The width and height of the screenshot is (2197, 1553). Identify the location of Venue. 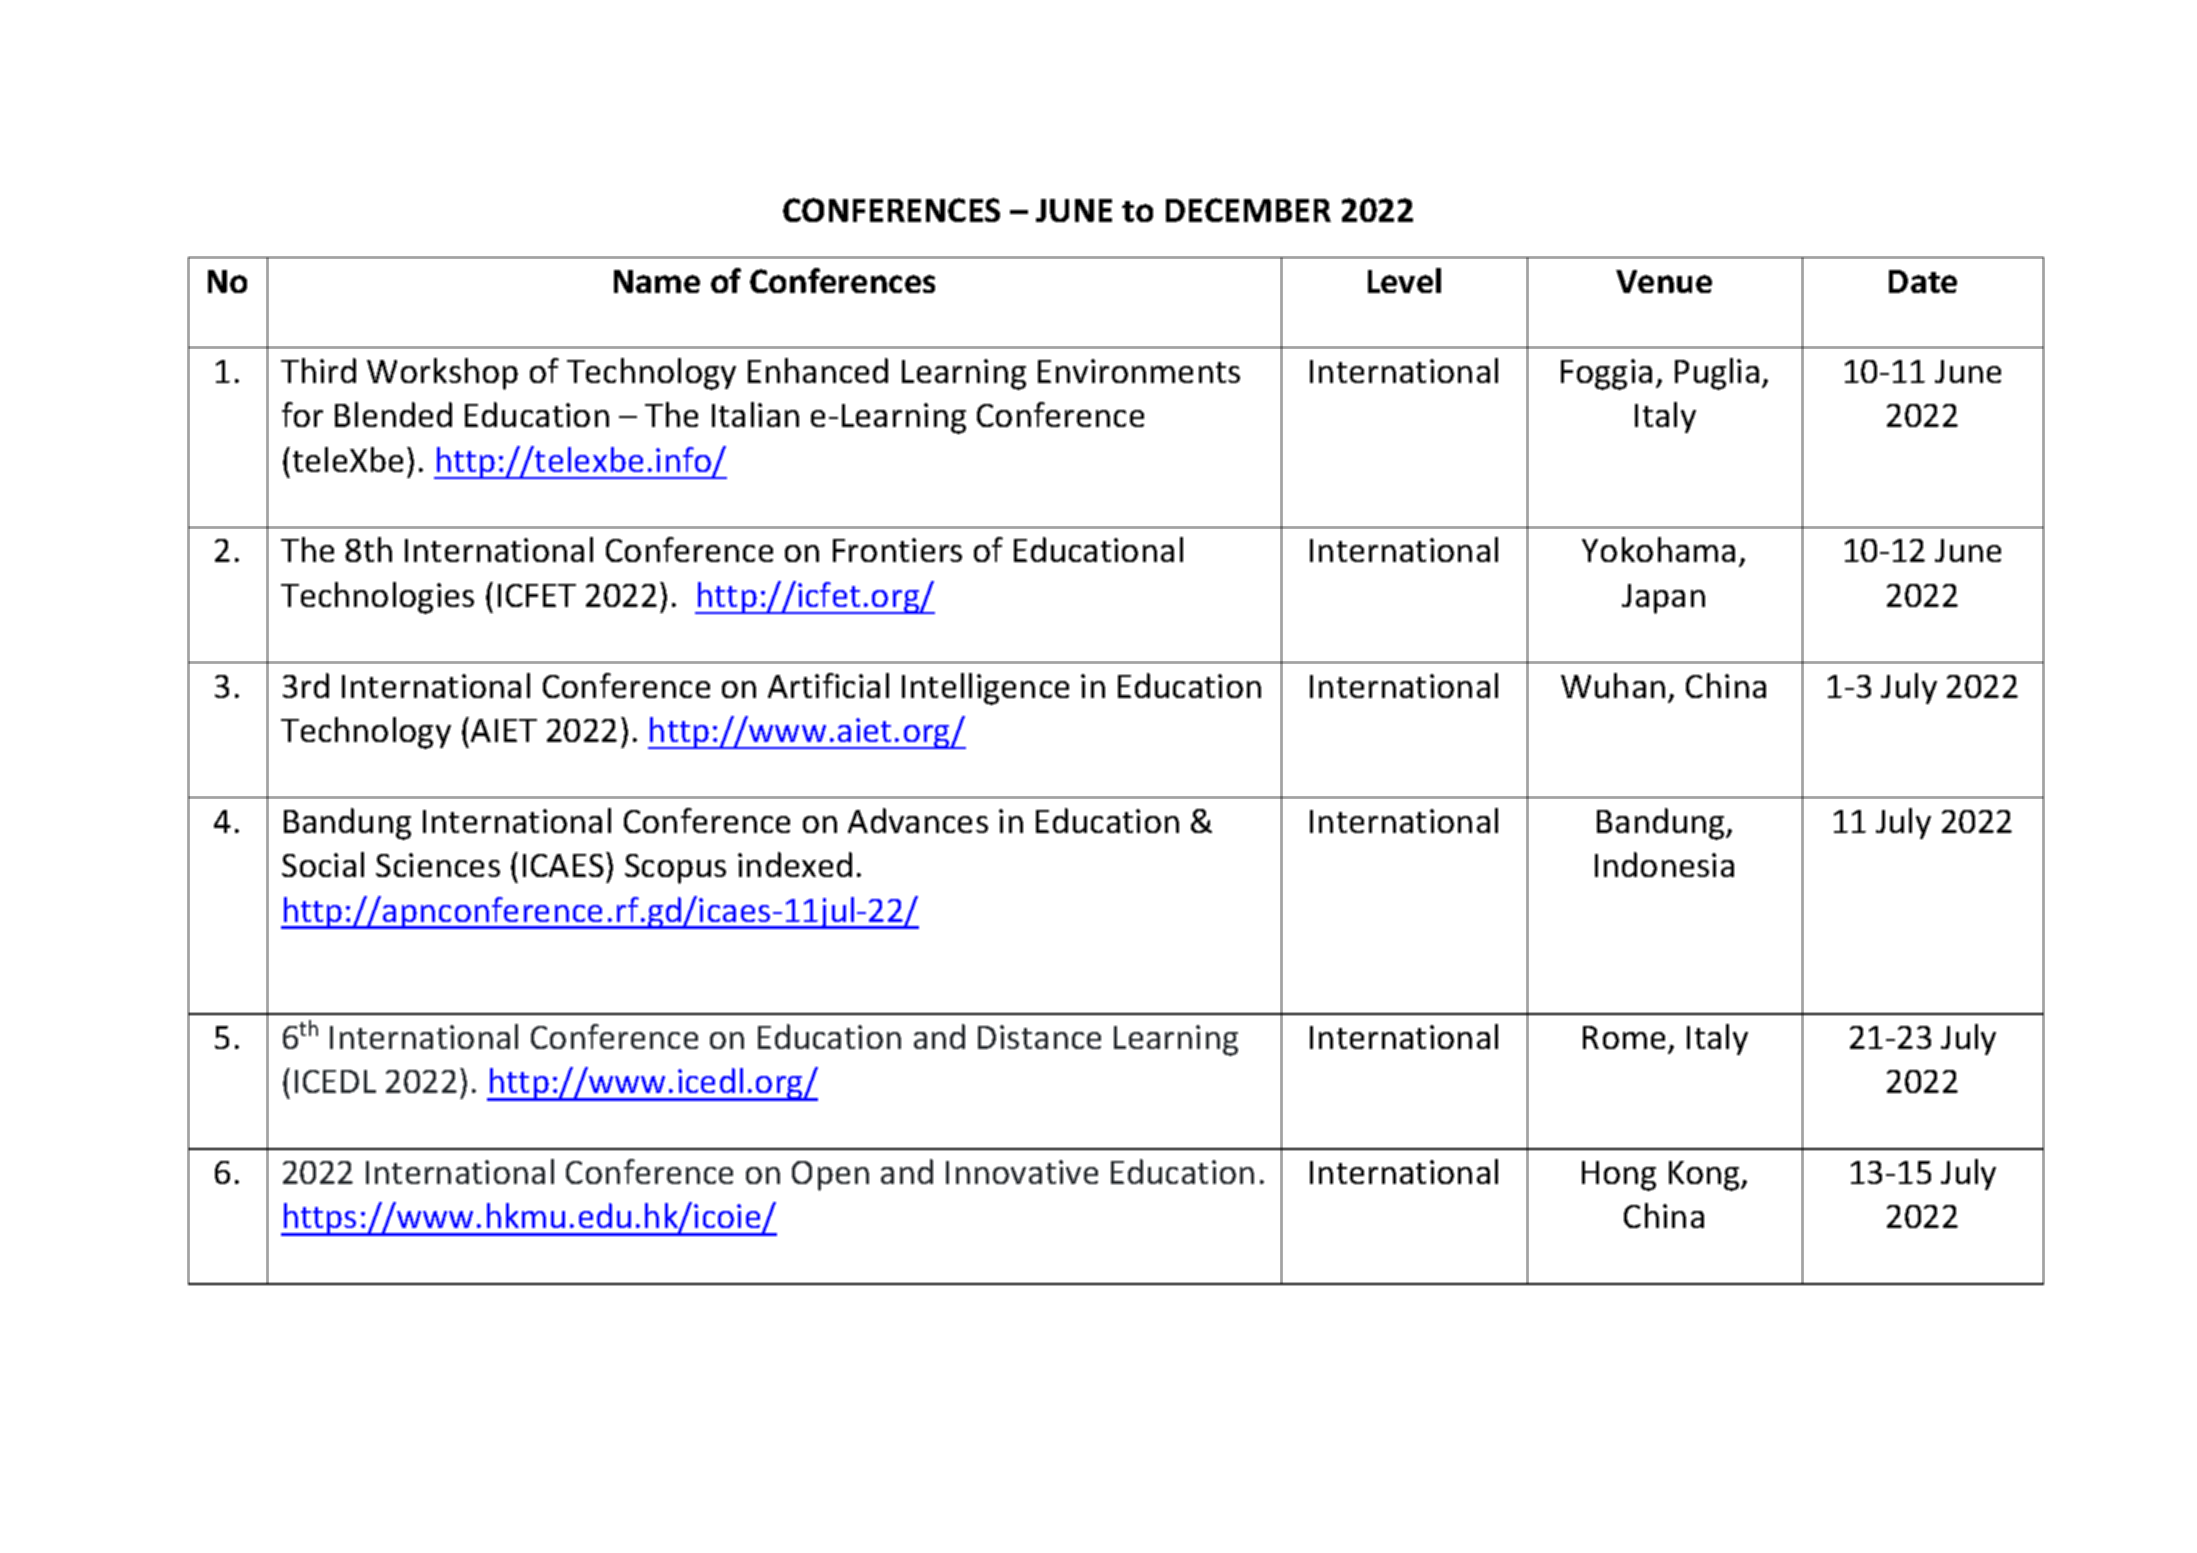
(1664, 281).
